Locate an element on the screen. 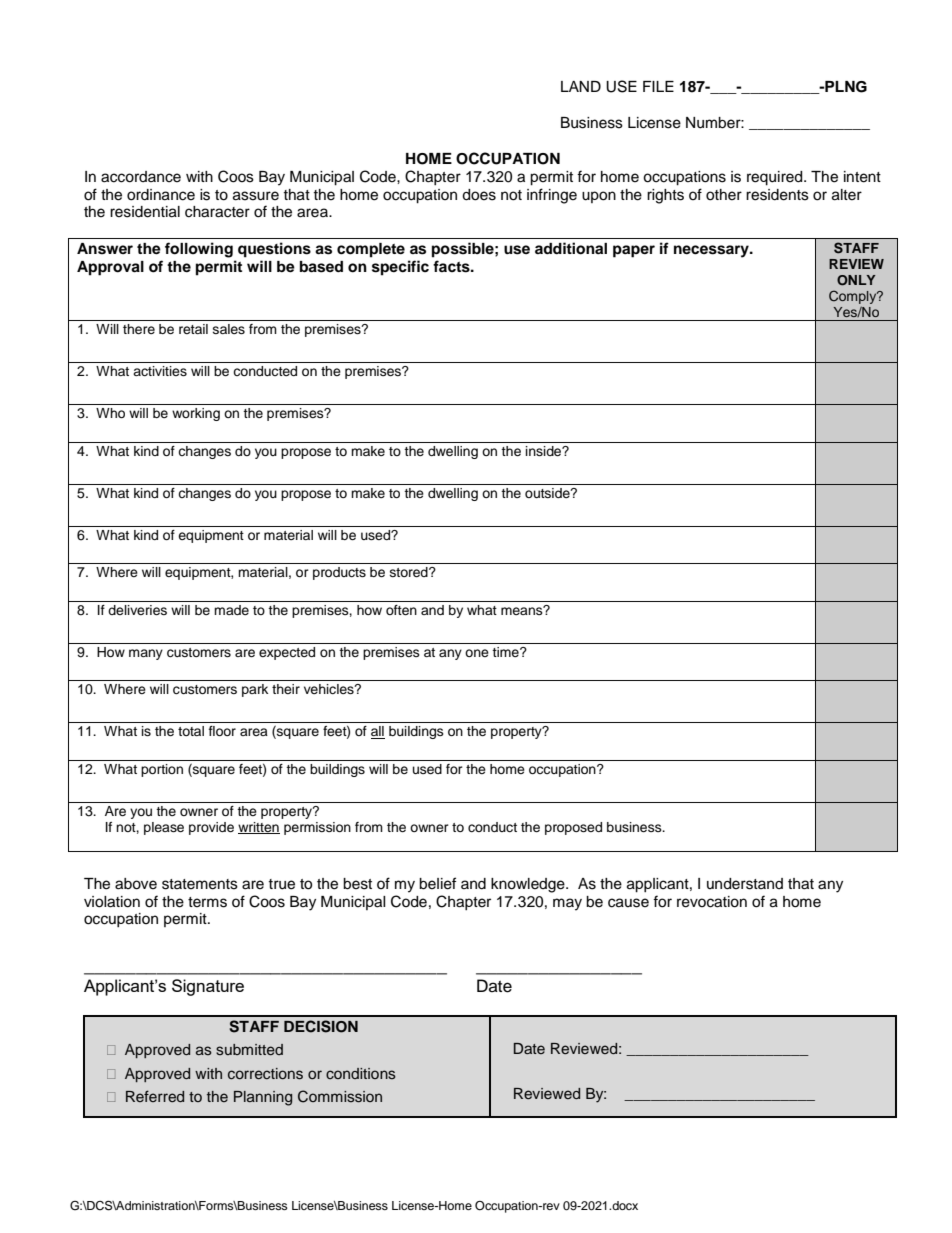 The height and width of the screenshot is (1233, 952). conditions is located at coordinates (361, 1073).
